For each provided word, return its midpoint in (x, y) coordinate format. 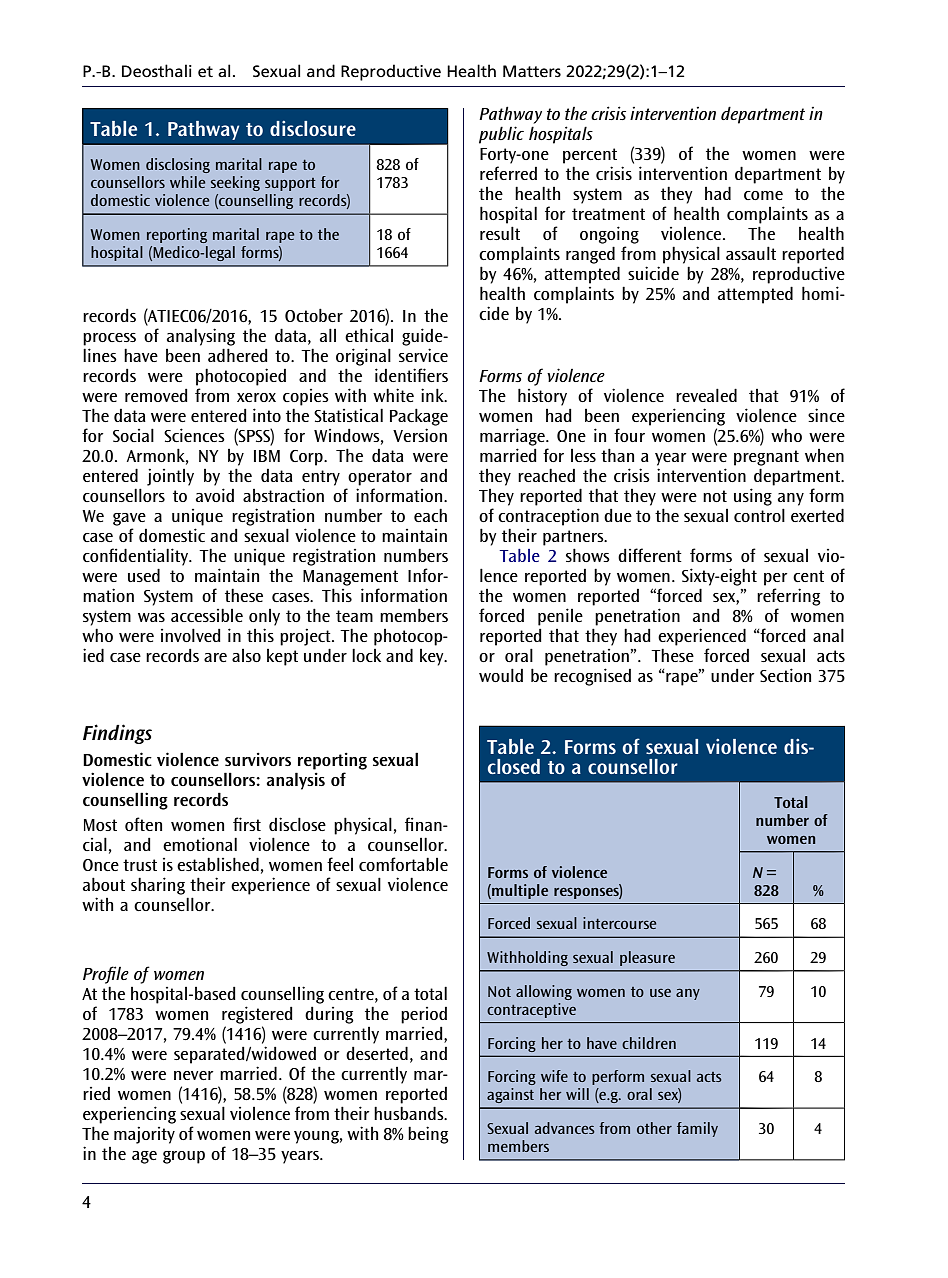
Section (785, 675)
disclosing (178, 165)
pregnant (766, 458)
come (763, 195)
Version (420, 435)
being (428, 1135)
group (184, 1157)
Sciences (194, 435)
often (143, 824)
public (501, 135)
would (501, 675)
